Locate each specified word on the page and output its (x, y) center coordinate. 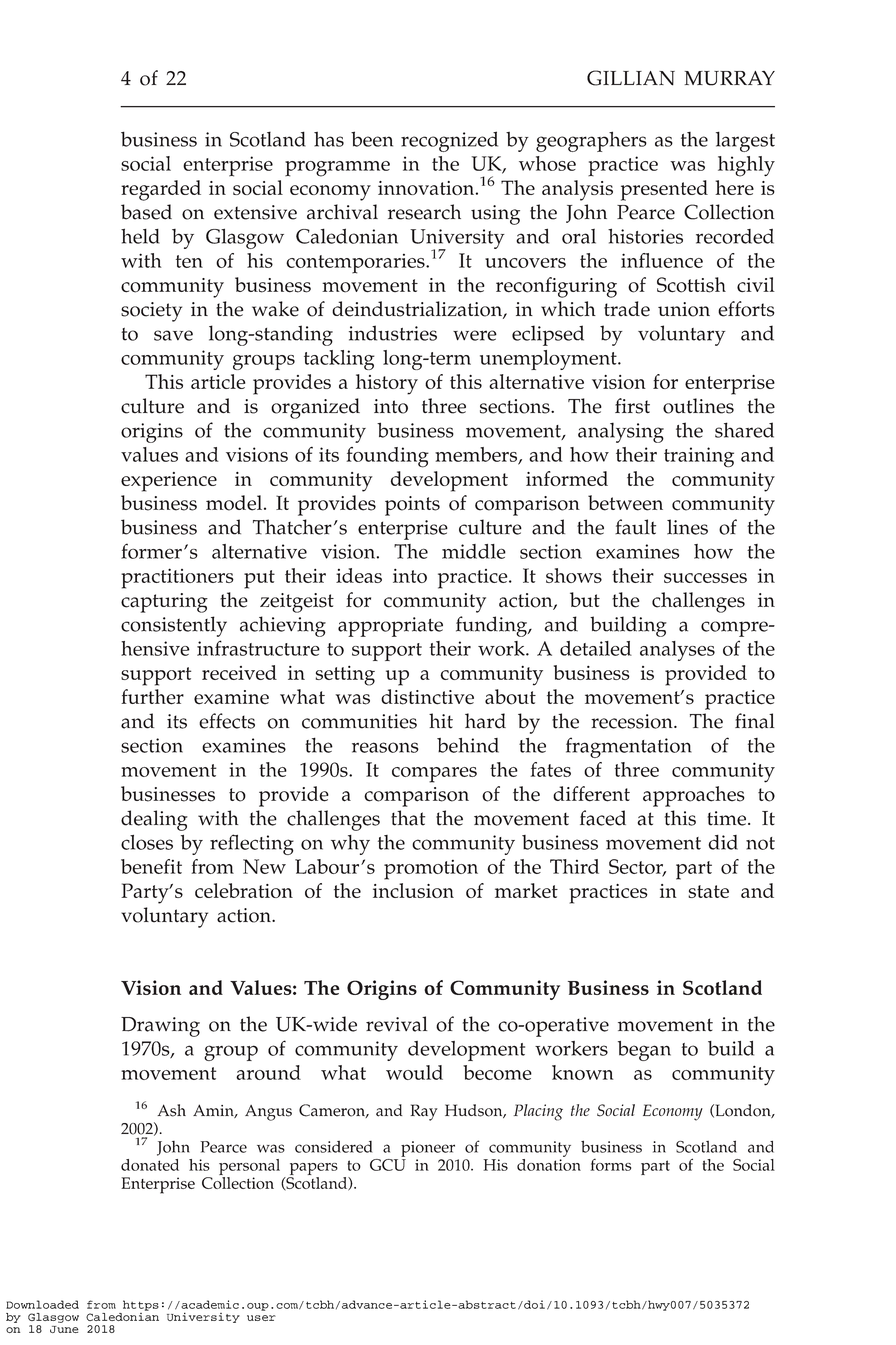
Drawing (160, 1027)
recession (633, 721)
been (372, 139)
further (152, 697)
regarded (161, 190)
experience (169, 482)
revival (397, 1024)
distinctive (427, 697)
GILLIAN (631, 78)
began (644, 1051)
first (632, 406)
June (64, 1329)
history (387, 384)
